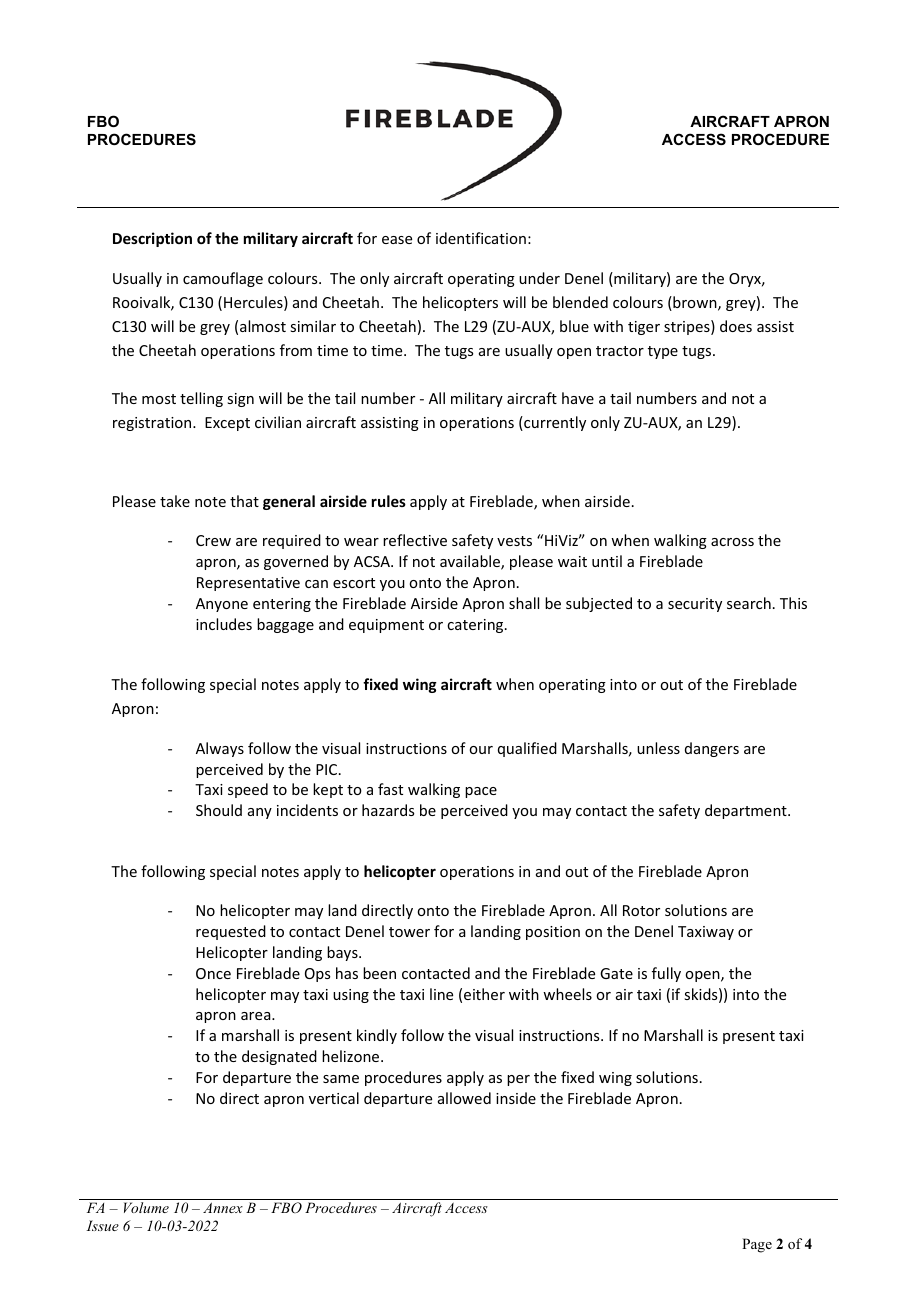 The width and height of the document is (924, 1308). Describe the element at coordinates (712, 749) in the document. I see `dangers` at that location.
